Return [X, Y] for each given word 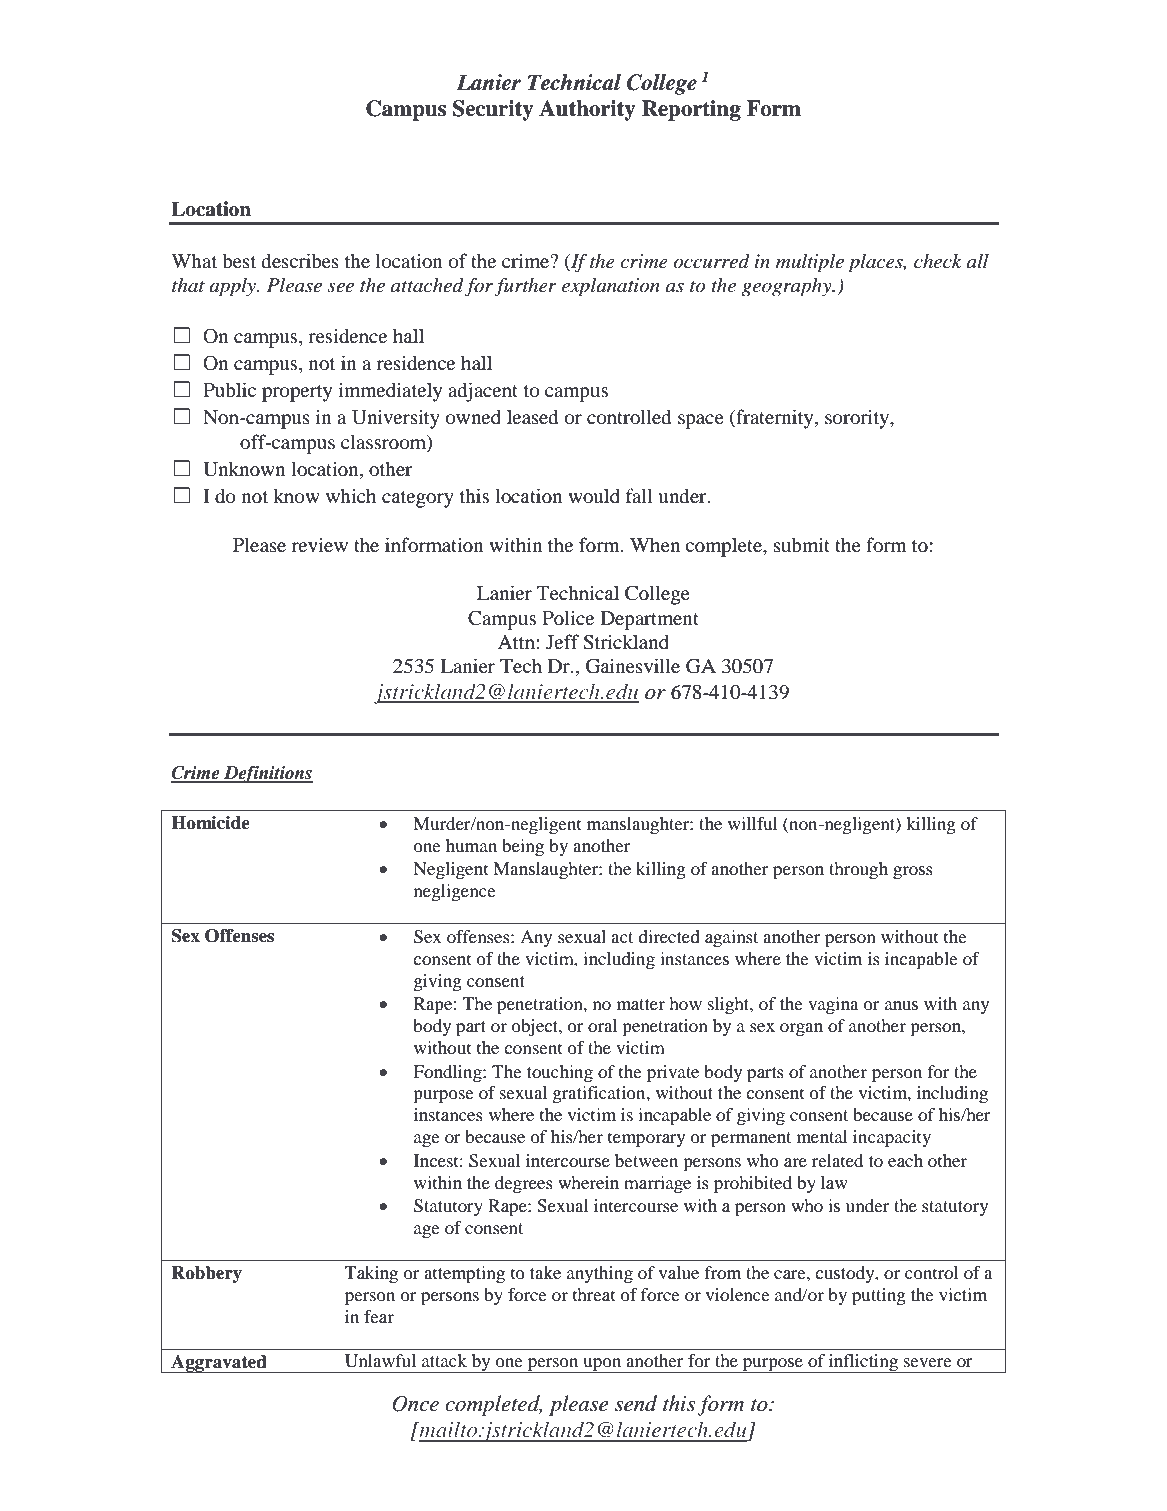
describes [300, 260]
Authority [587, 110]
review [320, 544]
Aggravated [219, 1364]
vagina [833, 1005]
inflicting [863, 1363]
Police [568, 617]
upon [602, 1365]
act [622, 937]
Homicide [210, 823]
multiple [810, 263]
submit [802, 544]
